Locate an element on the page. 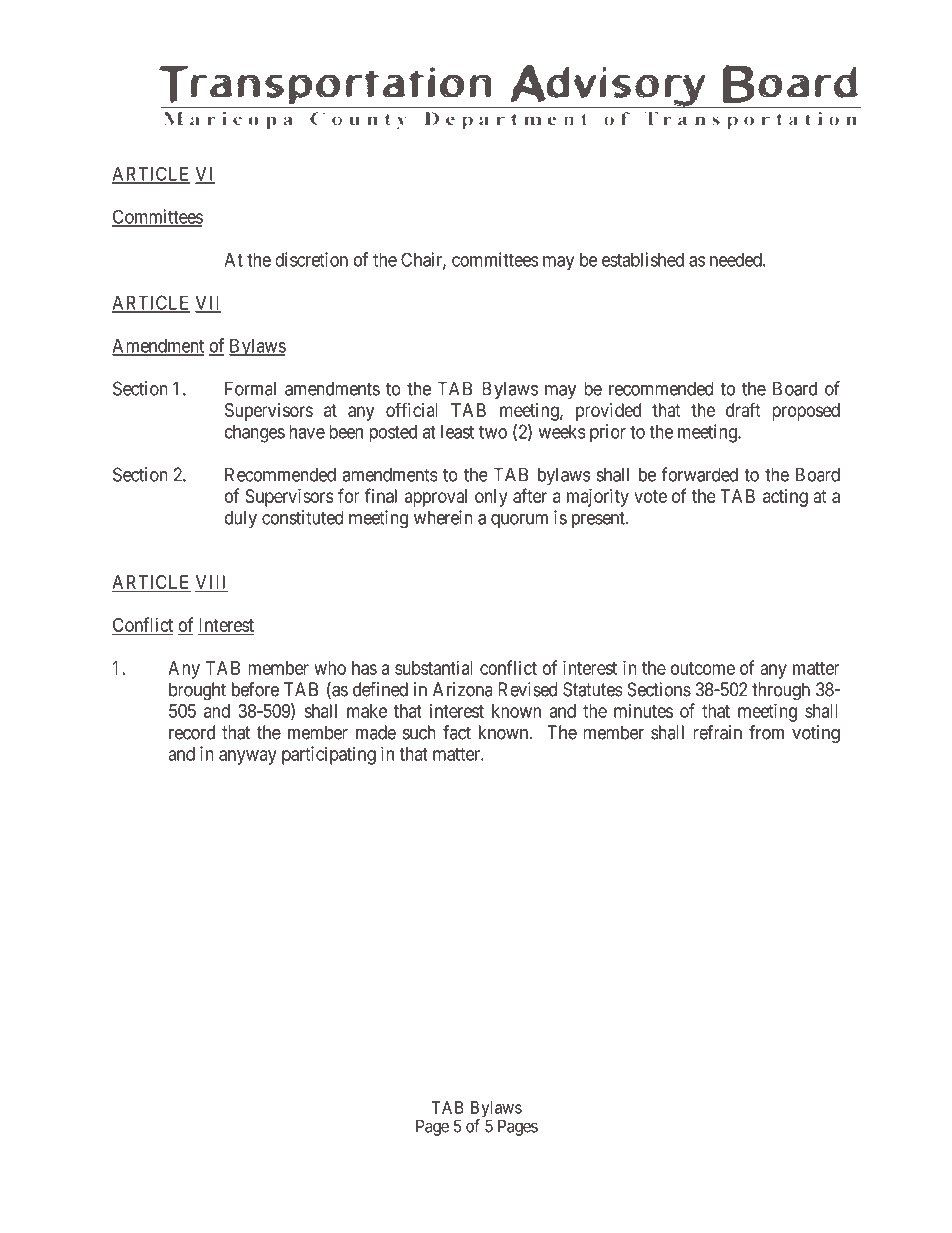 This image has height=1233, width=952. anyway is located at coordinates (248, 757).
